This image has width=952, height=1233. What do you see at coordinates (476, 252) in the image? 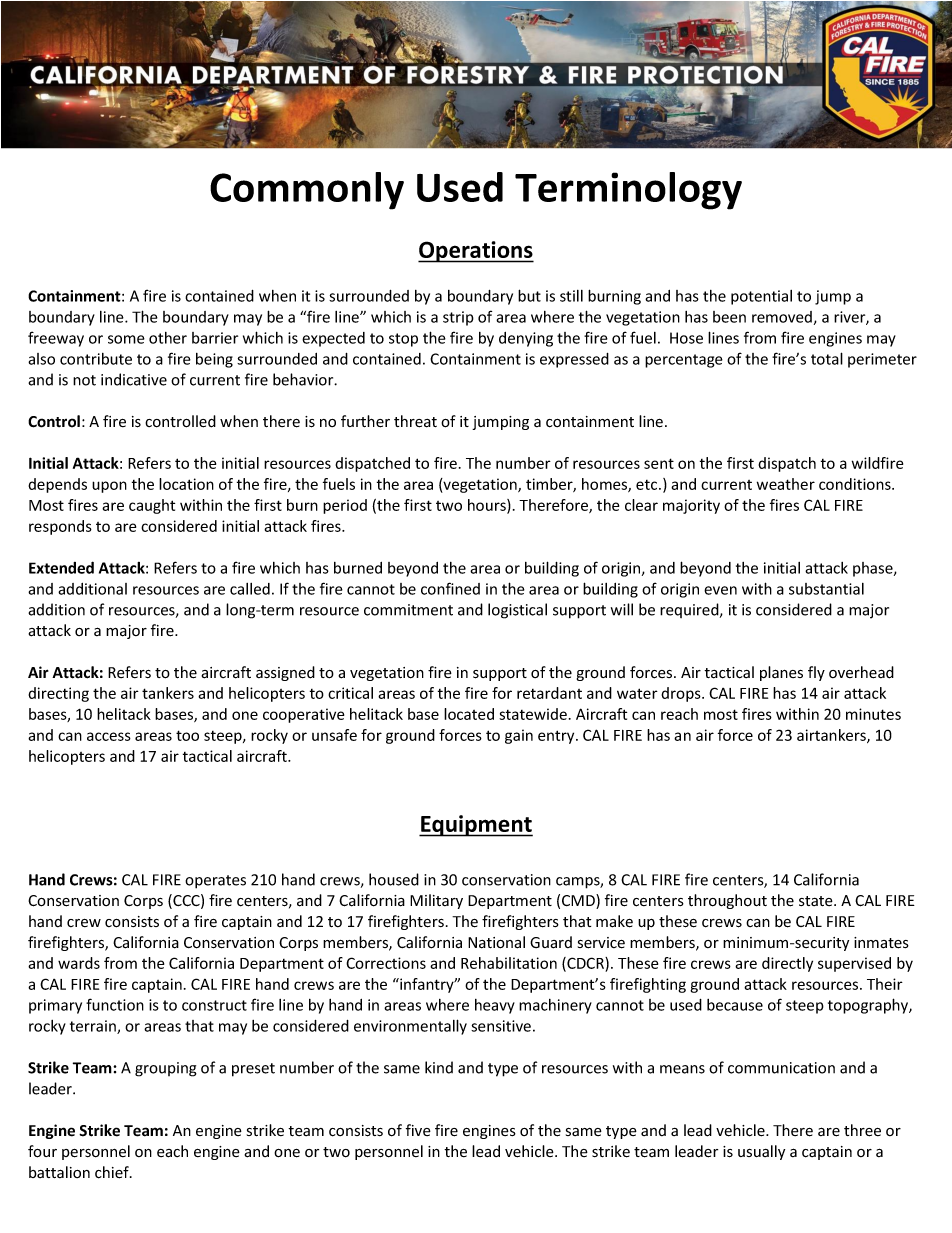
I see `Operations` at bounding box center [476, 252].
